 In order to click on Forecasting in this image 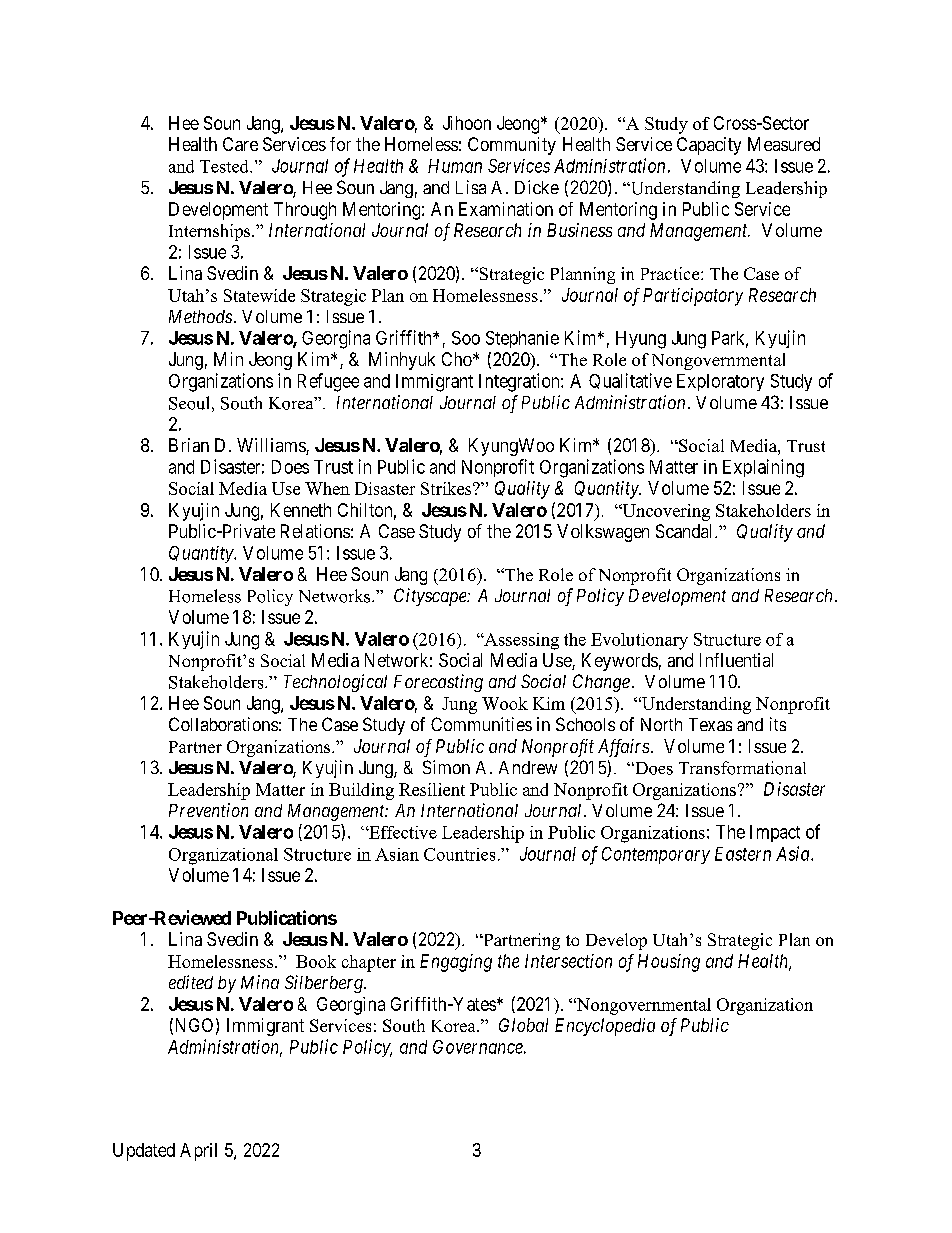, I will do `click(438, 683)`.
